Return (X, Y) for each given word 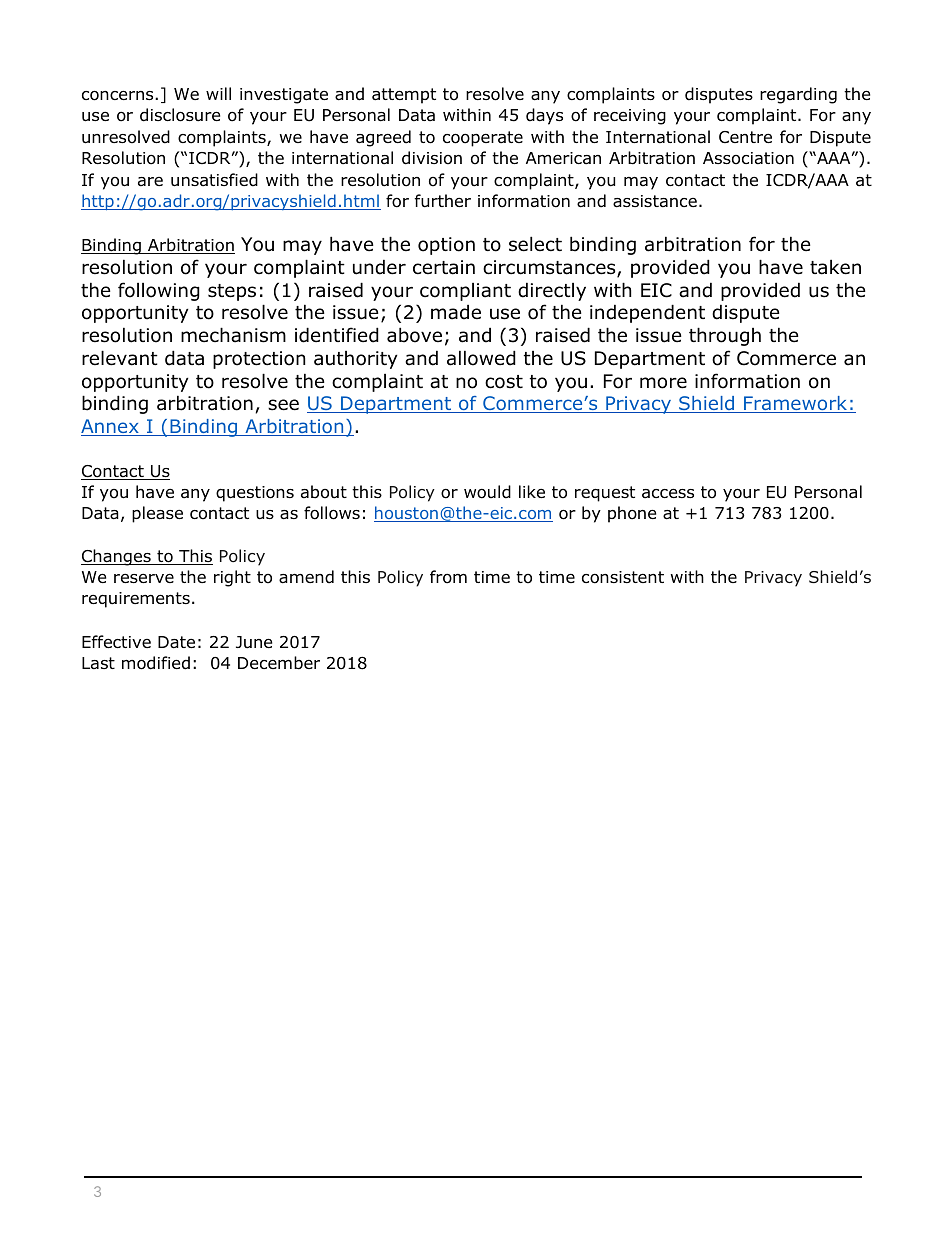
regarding (798, 95)
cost (504, 382)
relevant (120, 358)
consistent (623, 577)
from (448, 577)
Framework (796, 404)
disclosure (180, 115)
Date (176, 642)
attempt (404, 96)
